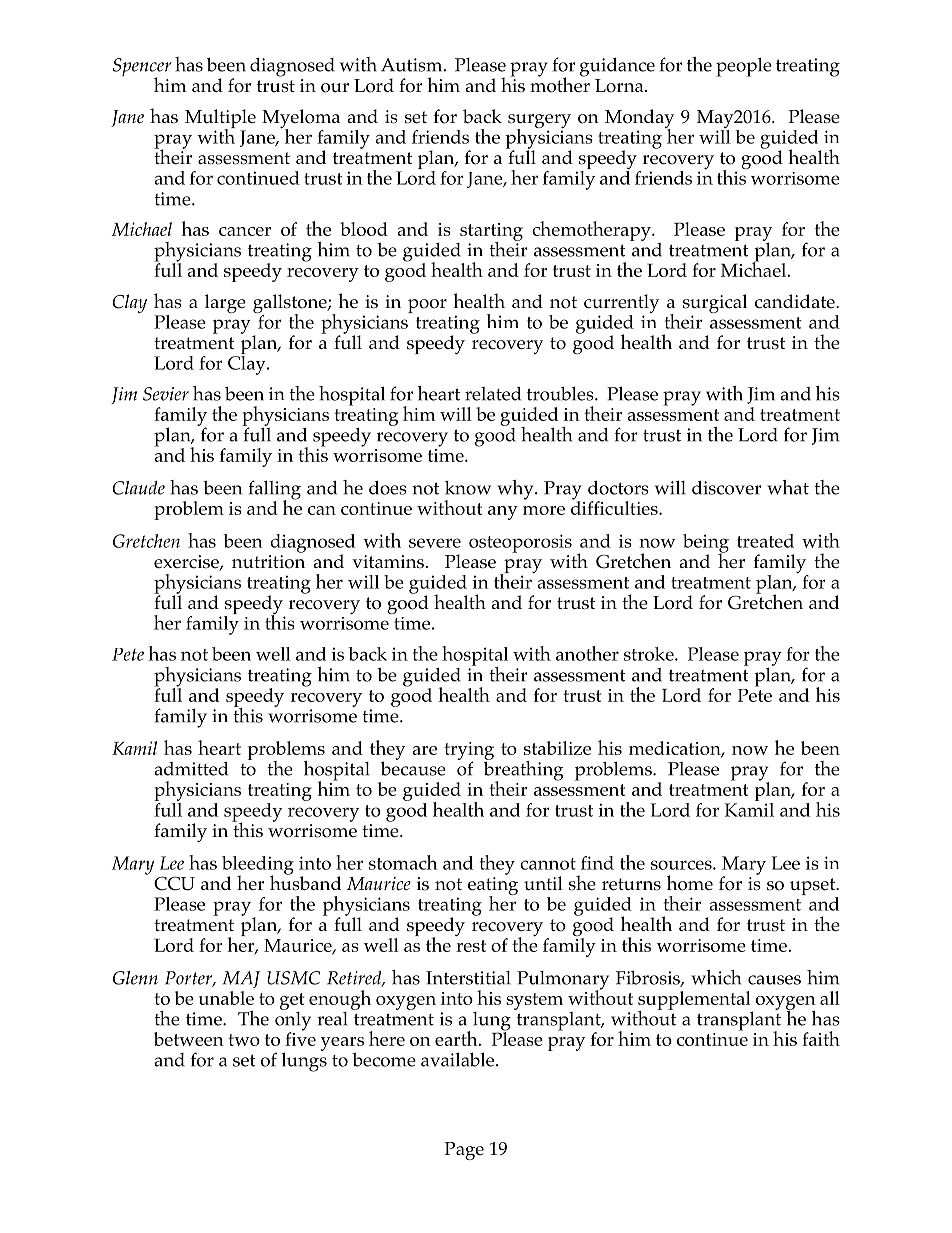 The width and height of the image is (952, 1233). Describe the element at coordinates (520, 543) in the image. I see `osteoporosis` at that location.
